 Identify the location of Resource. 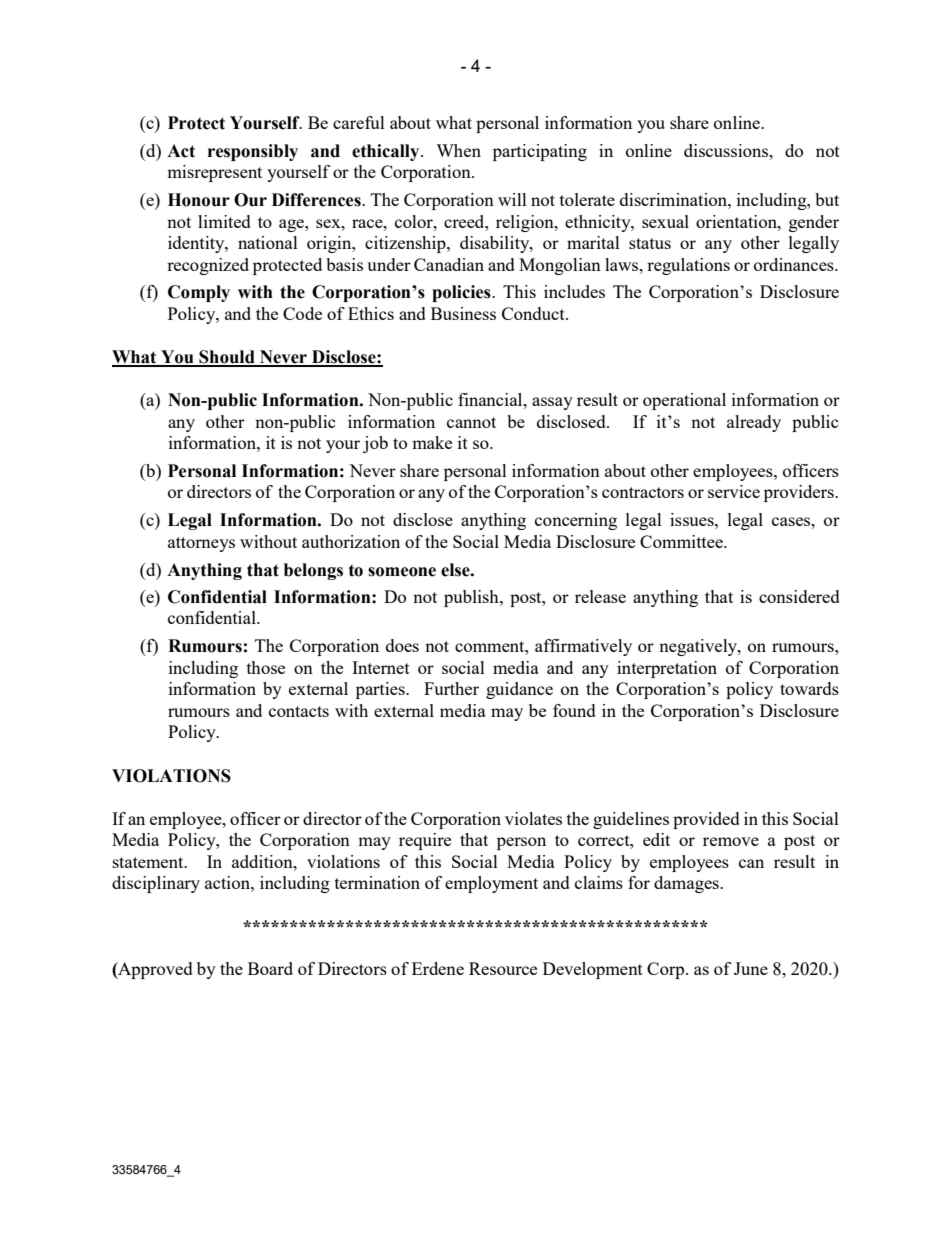
(503, 968).
